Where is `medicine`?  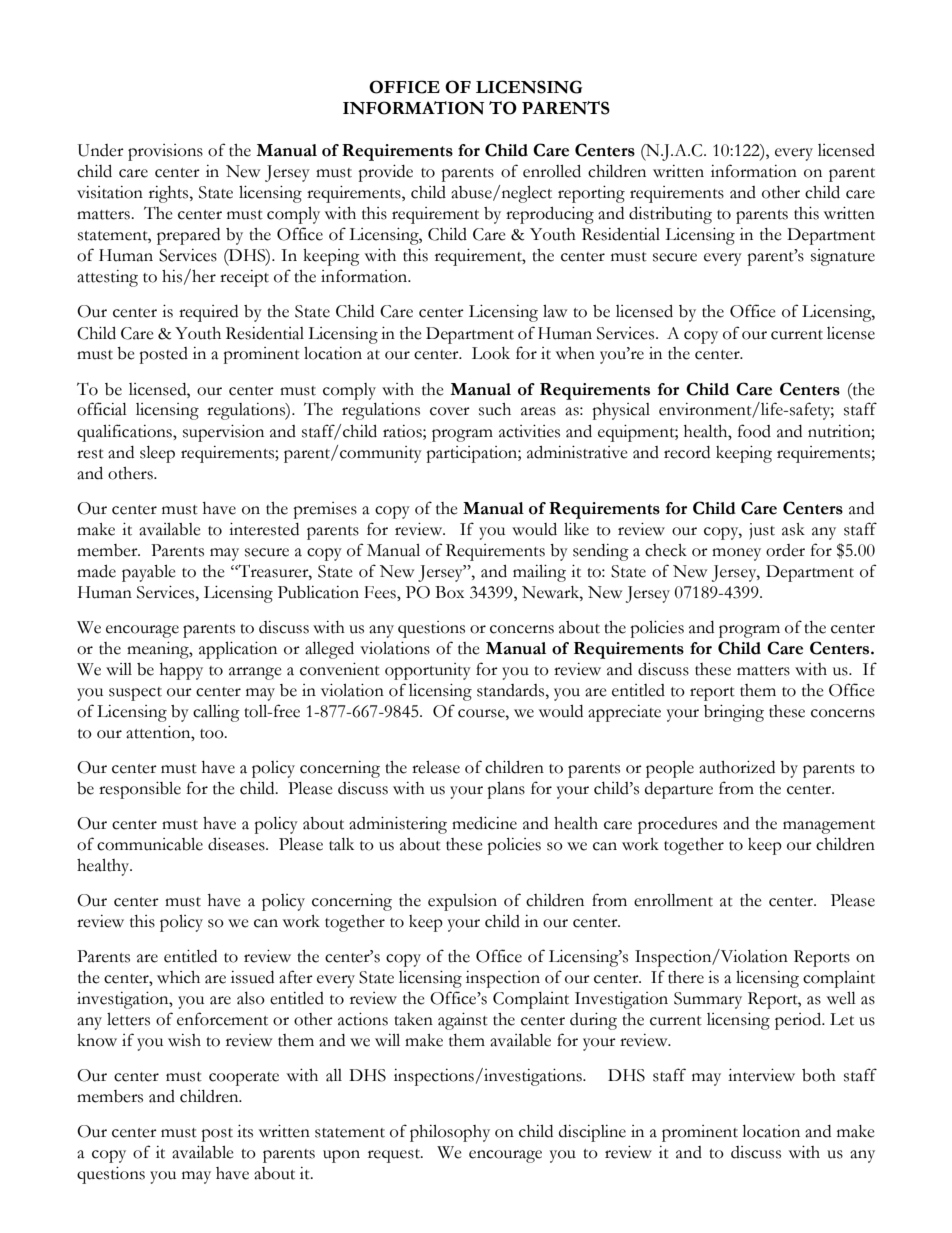 medicine is located at coordinates (484, 823).
